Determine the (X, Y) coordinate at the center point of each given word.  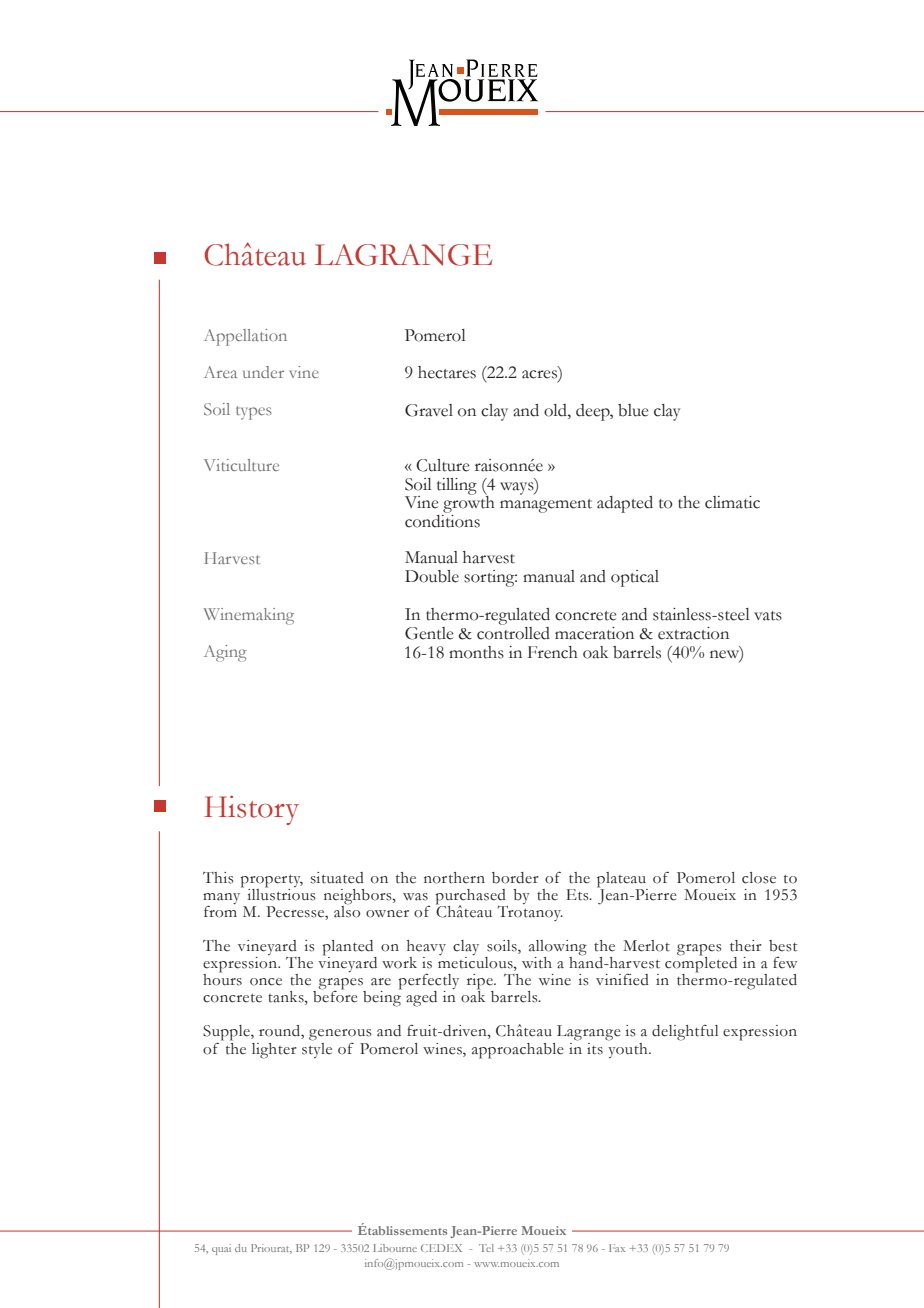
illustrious (281, 893)
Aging (225, 653)
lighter (274, 1051)
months (476, 652)
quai (221, 1249)
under (263, 372)
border (515, 878)
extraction (693, 633)
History (251, 810)
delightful (685, 1033)
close (759, 878)
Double (432, 576)
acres (540, 375)
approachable (518, 1051)
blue (633, 410)
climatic (732, 502)
